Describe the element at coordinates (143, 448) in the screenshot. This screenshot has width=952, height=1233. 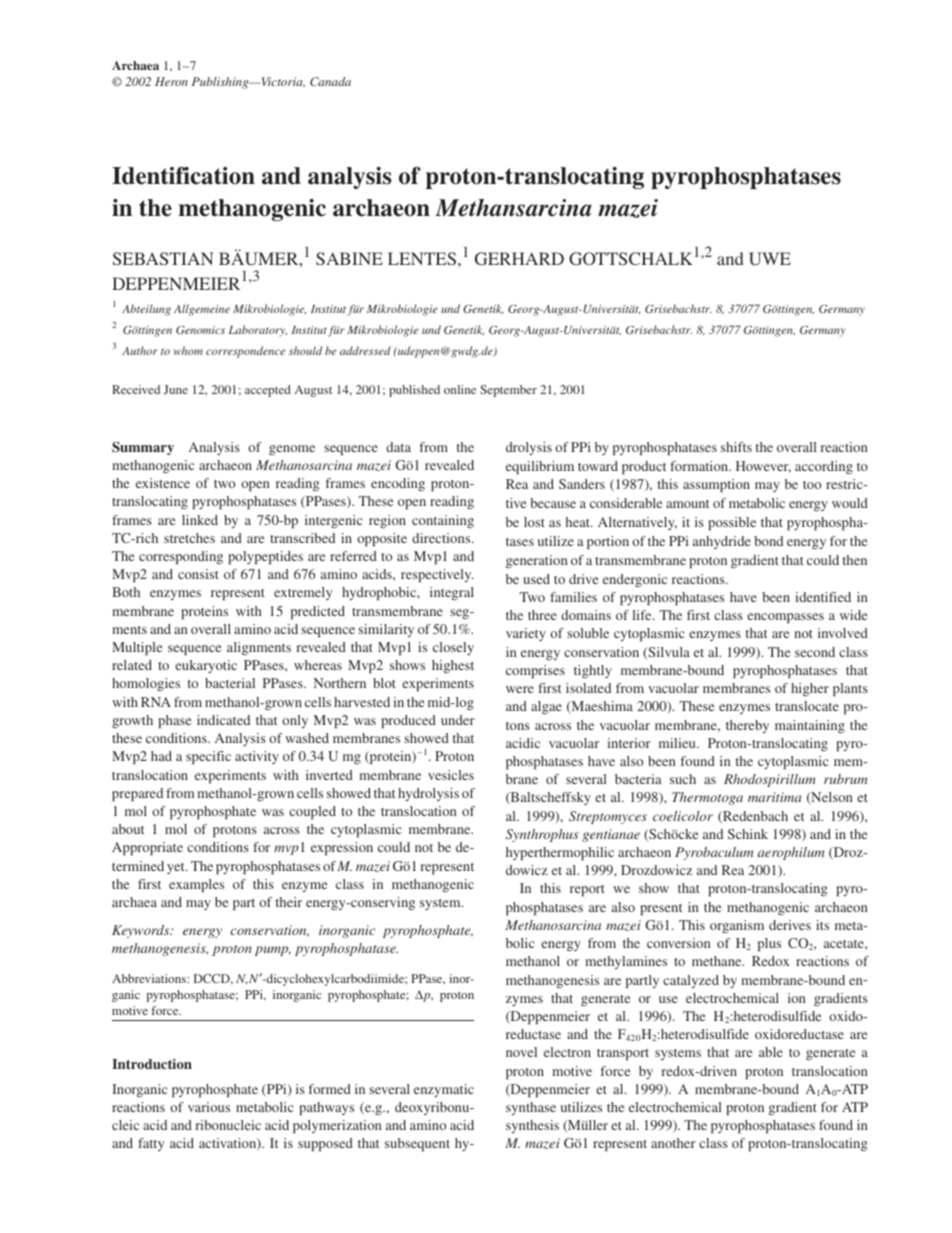
I see `Summary` at that location.
